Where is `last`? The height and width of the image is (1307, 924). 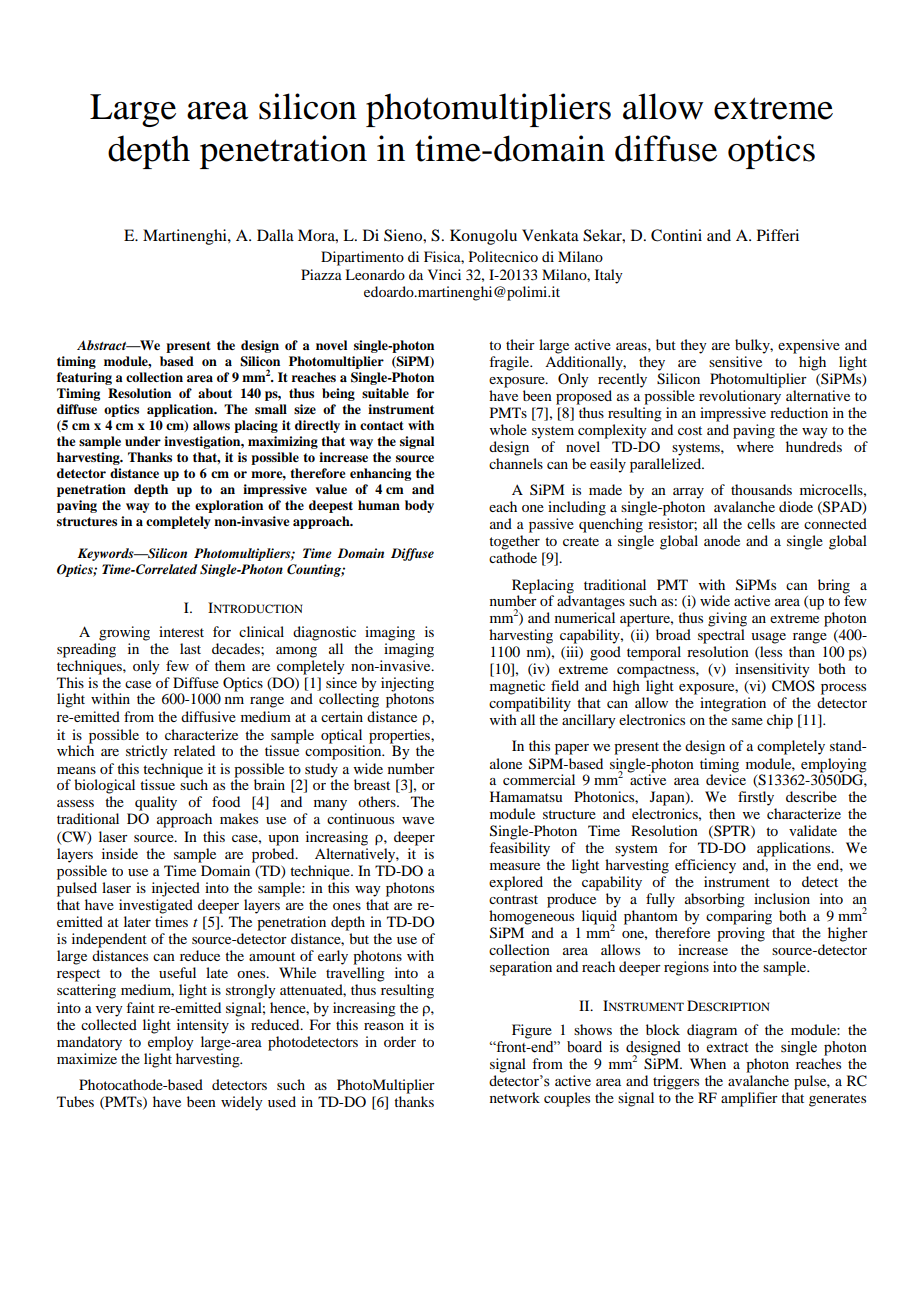 last is located at coordinates (190, 648).
